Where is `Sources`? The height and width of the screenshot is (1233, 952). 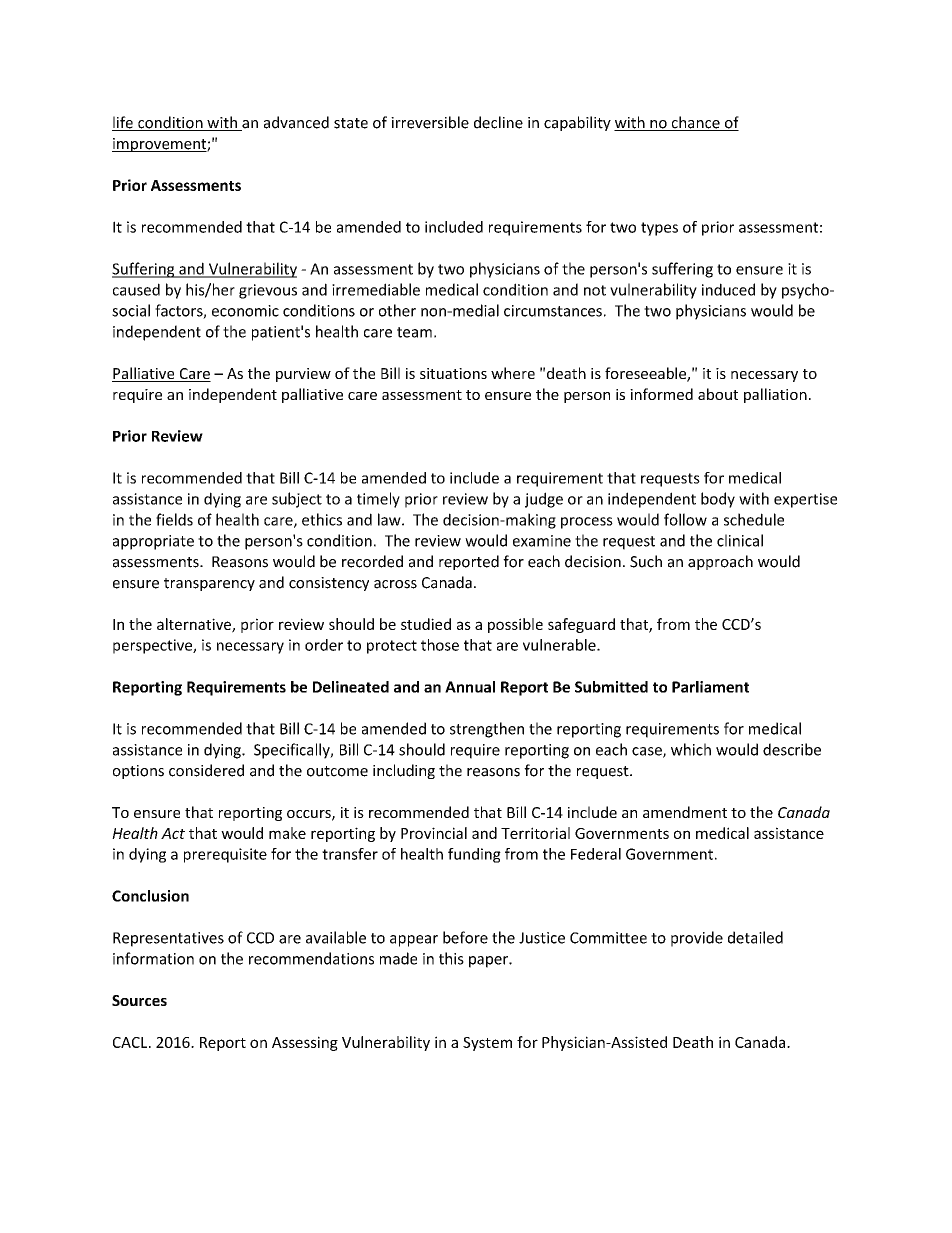 Sources is located at coordinates (139, 1000).
